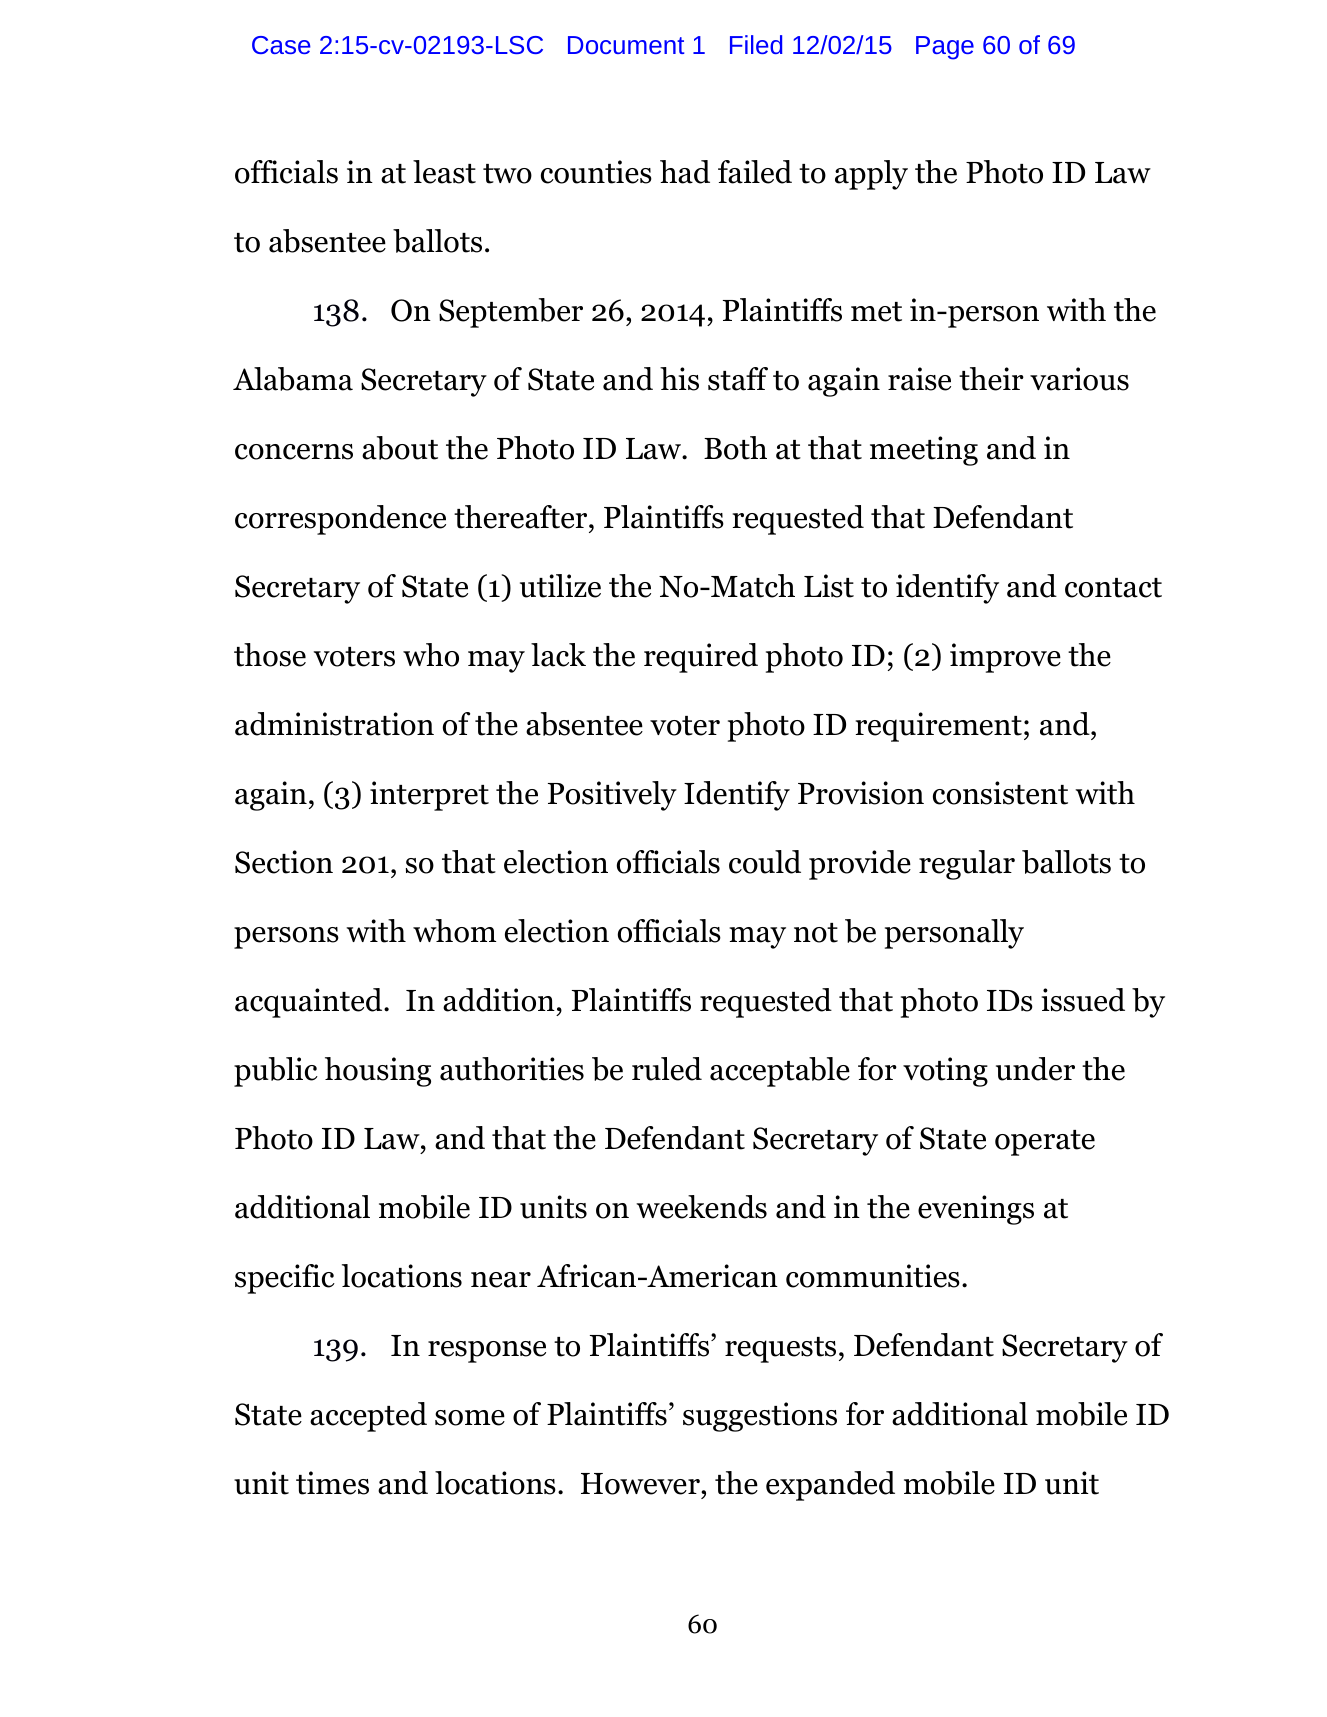 The width and height of the screenshot is (1327, 1717). What do you see at coordinates (945, 48) in the screenshot?
I see `Page` at bounding box center [945, 48].
